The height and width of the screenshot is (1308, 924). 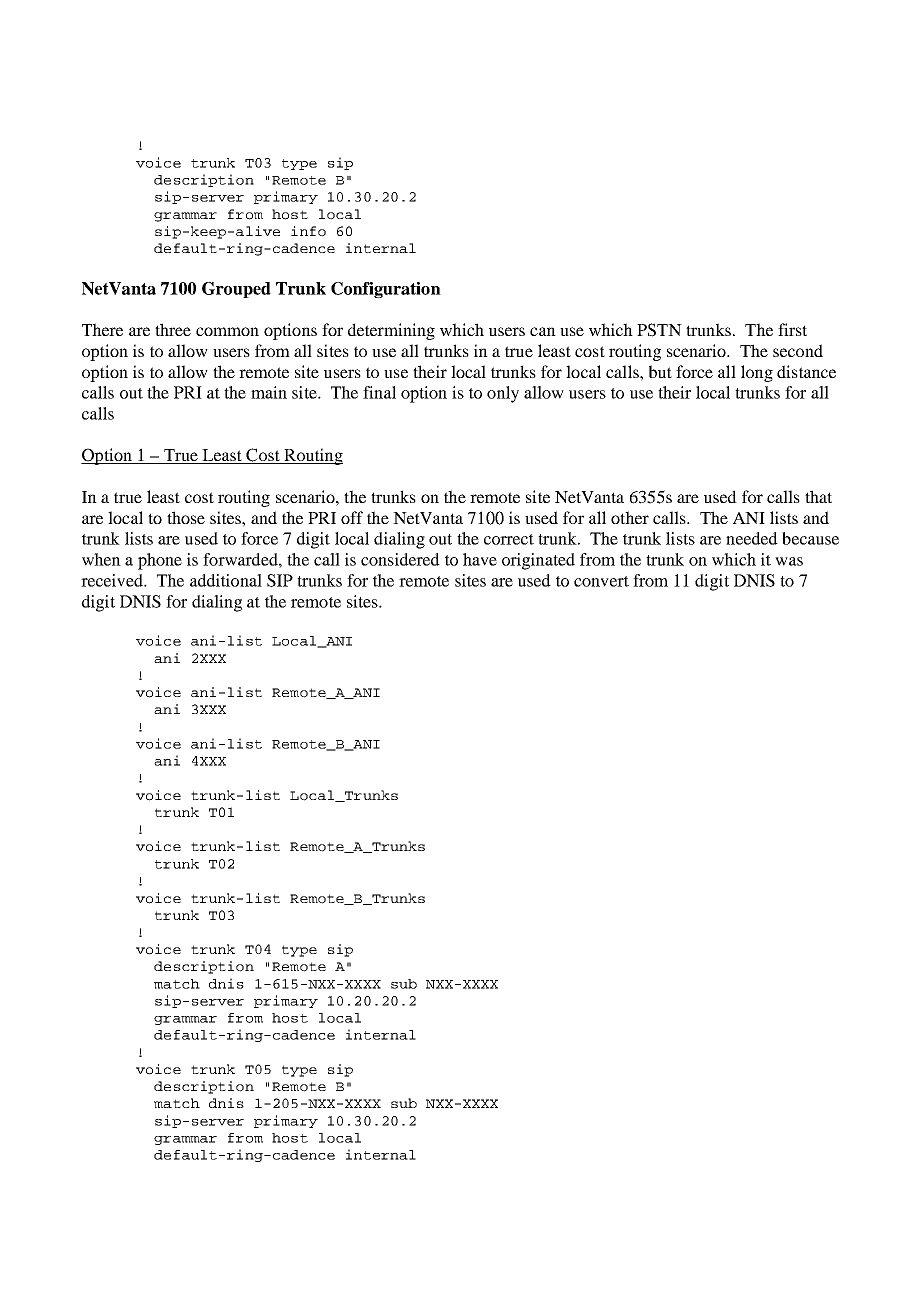 I want to click on have, so click(x=480, y=559).
